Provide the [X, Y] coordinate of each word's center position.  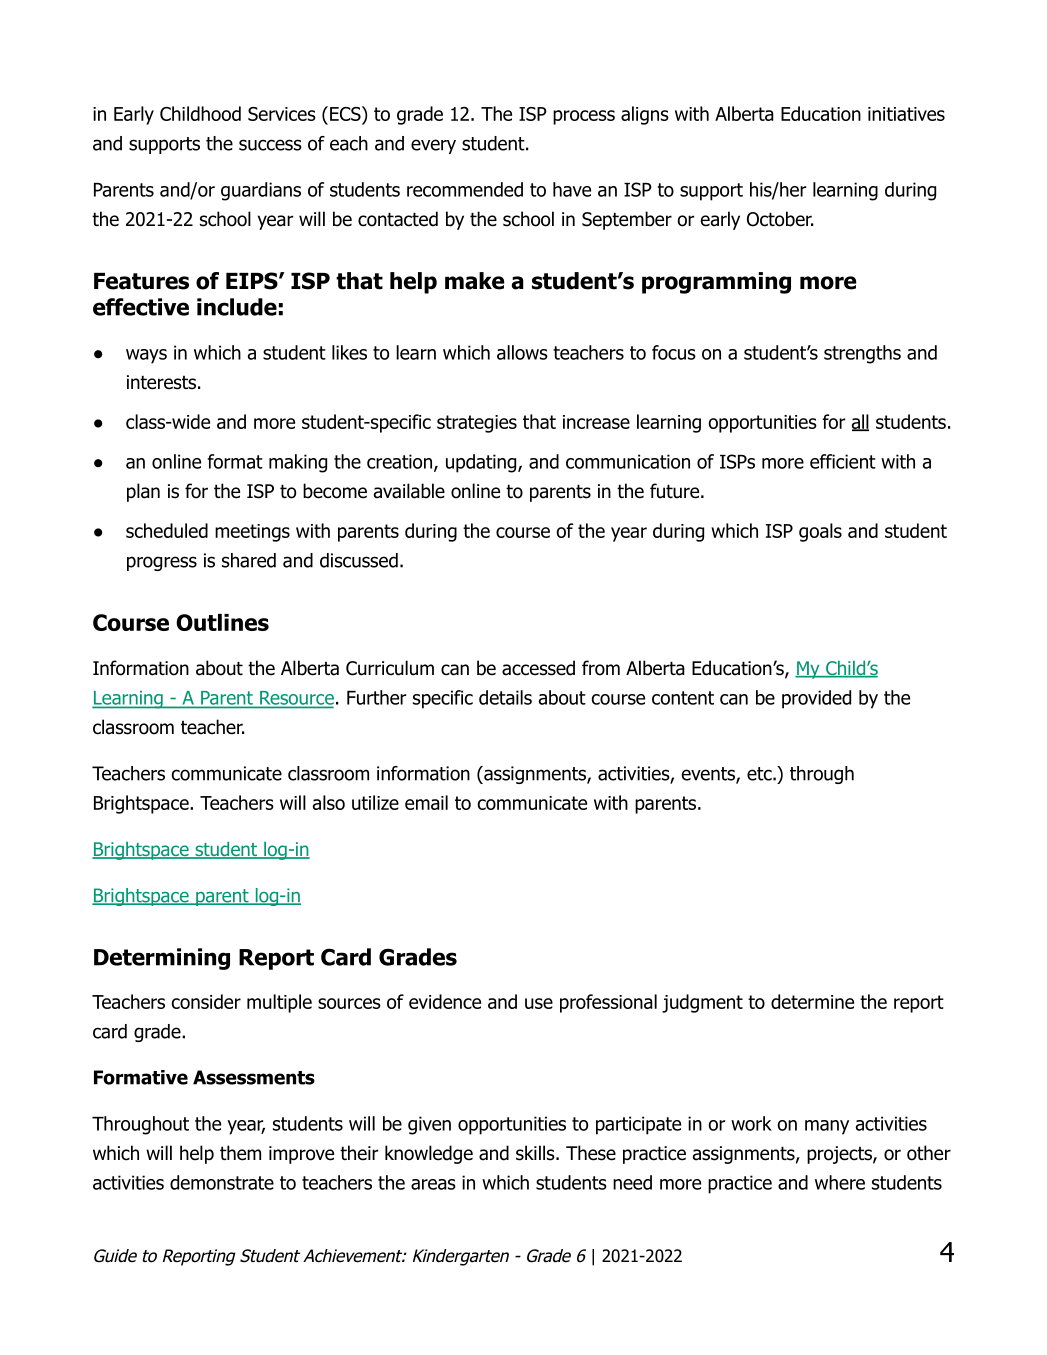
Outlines [222, 622]
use [539, 1003]
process [584, 117]
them [240, 1153]
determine [812, 1001]
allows [522, 352]
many [827, 1127]
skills [536, 1153]
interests [161, 382]
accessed [538, 668]
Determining [162, 959]
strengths [862, 354]
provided [816, 699]
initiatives [906, 114]
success [270, 145]
